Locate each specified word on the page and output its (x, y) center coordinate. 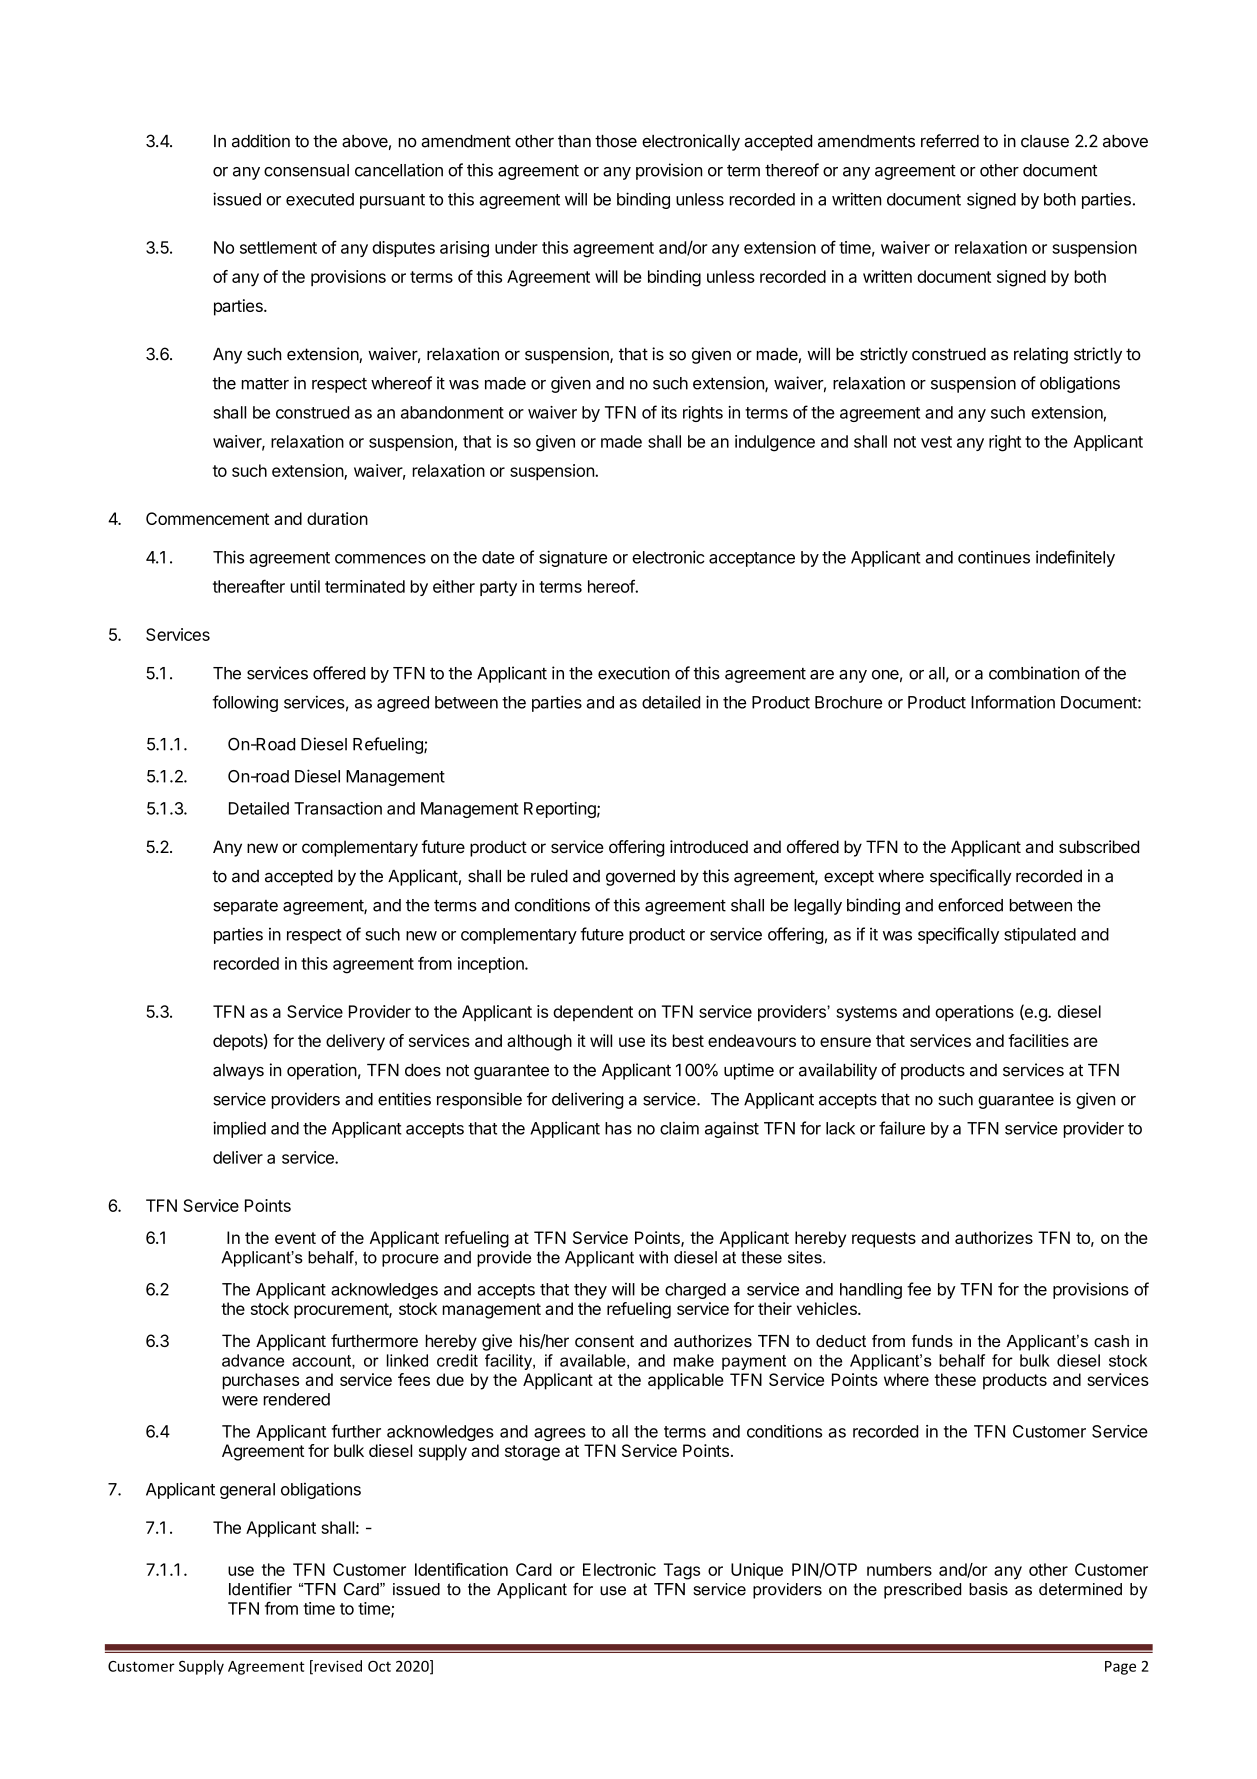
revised (337, 1667)
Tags (682, 1571)
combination (1034, 673)
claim (679, 1128)
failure (902, 1128)
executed (320, 199)
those (616, 141)
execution (634, 673)
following (245, 703)
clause (1045, 141)
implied (239, 1129)
